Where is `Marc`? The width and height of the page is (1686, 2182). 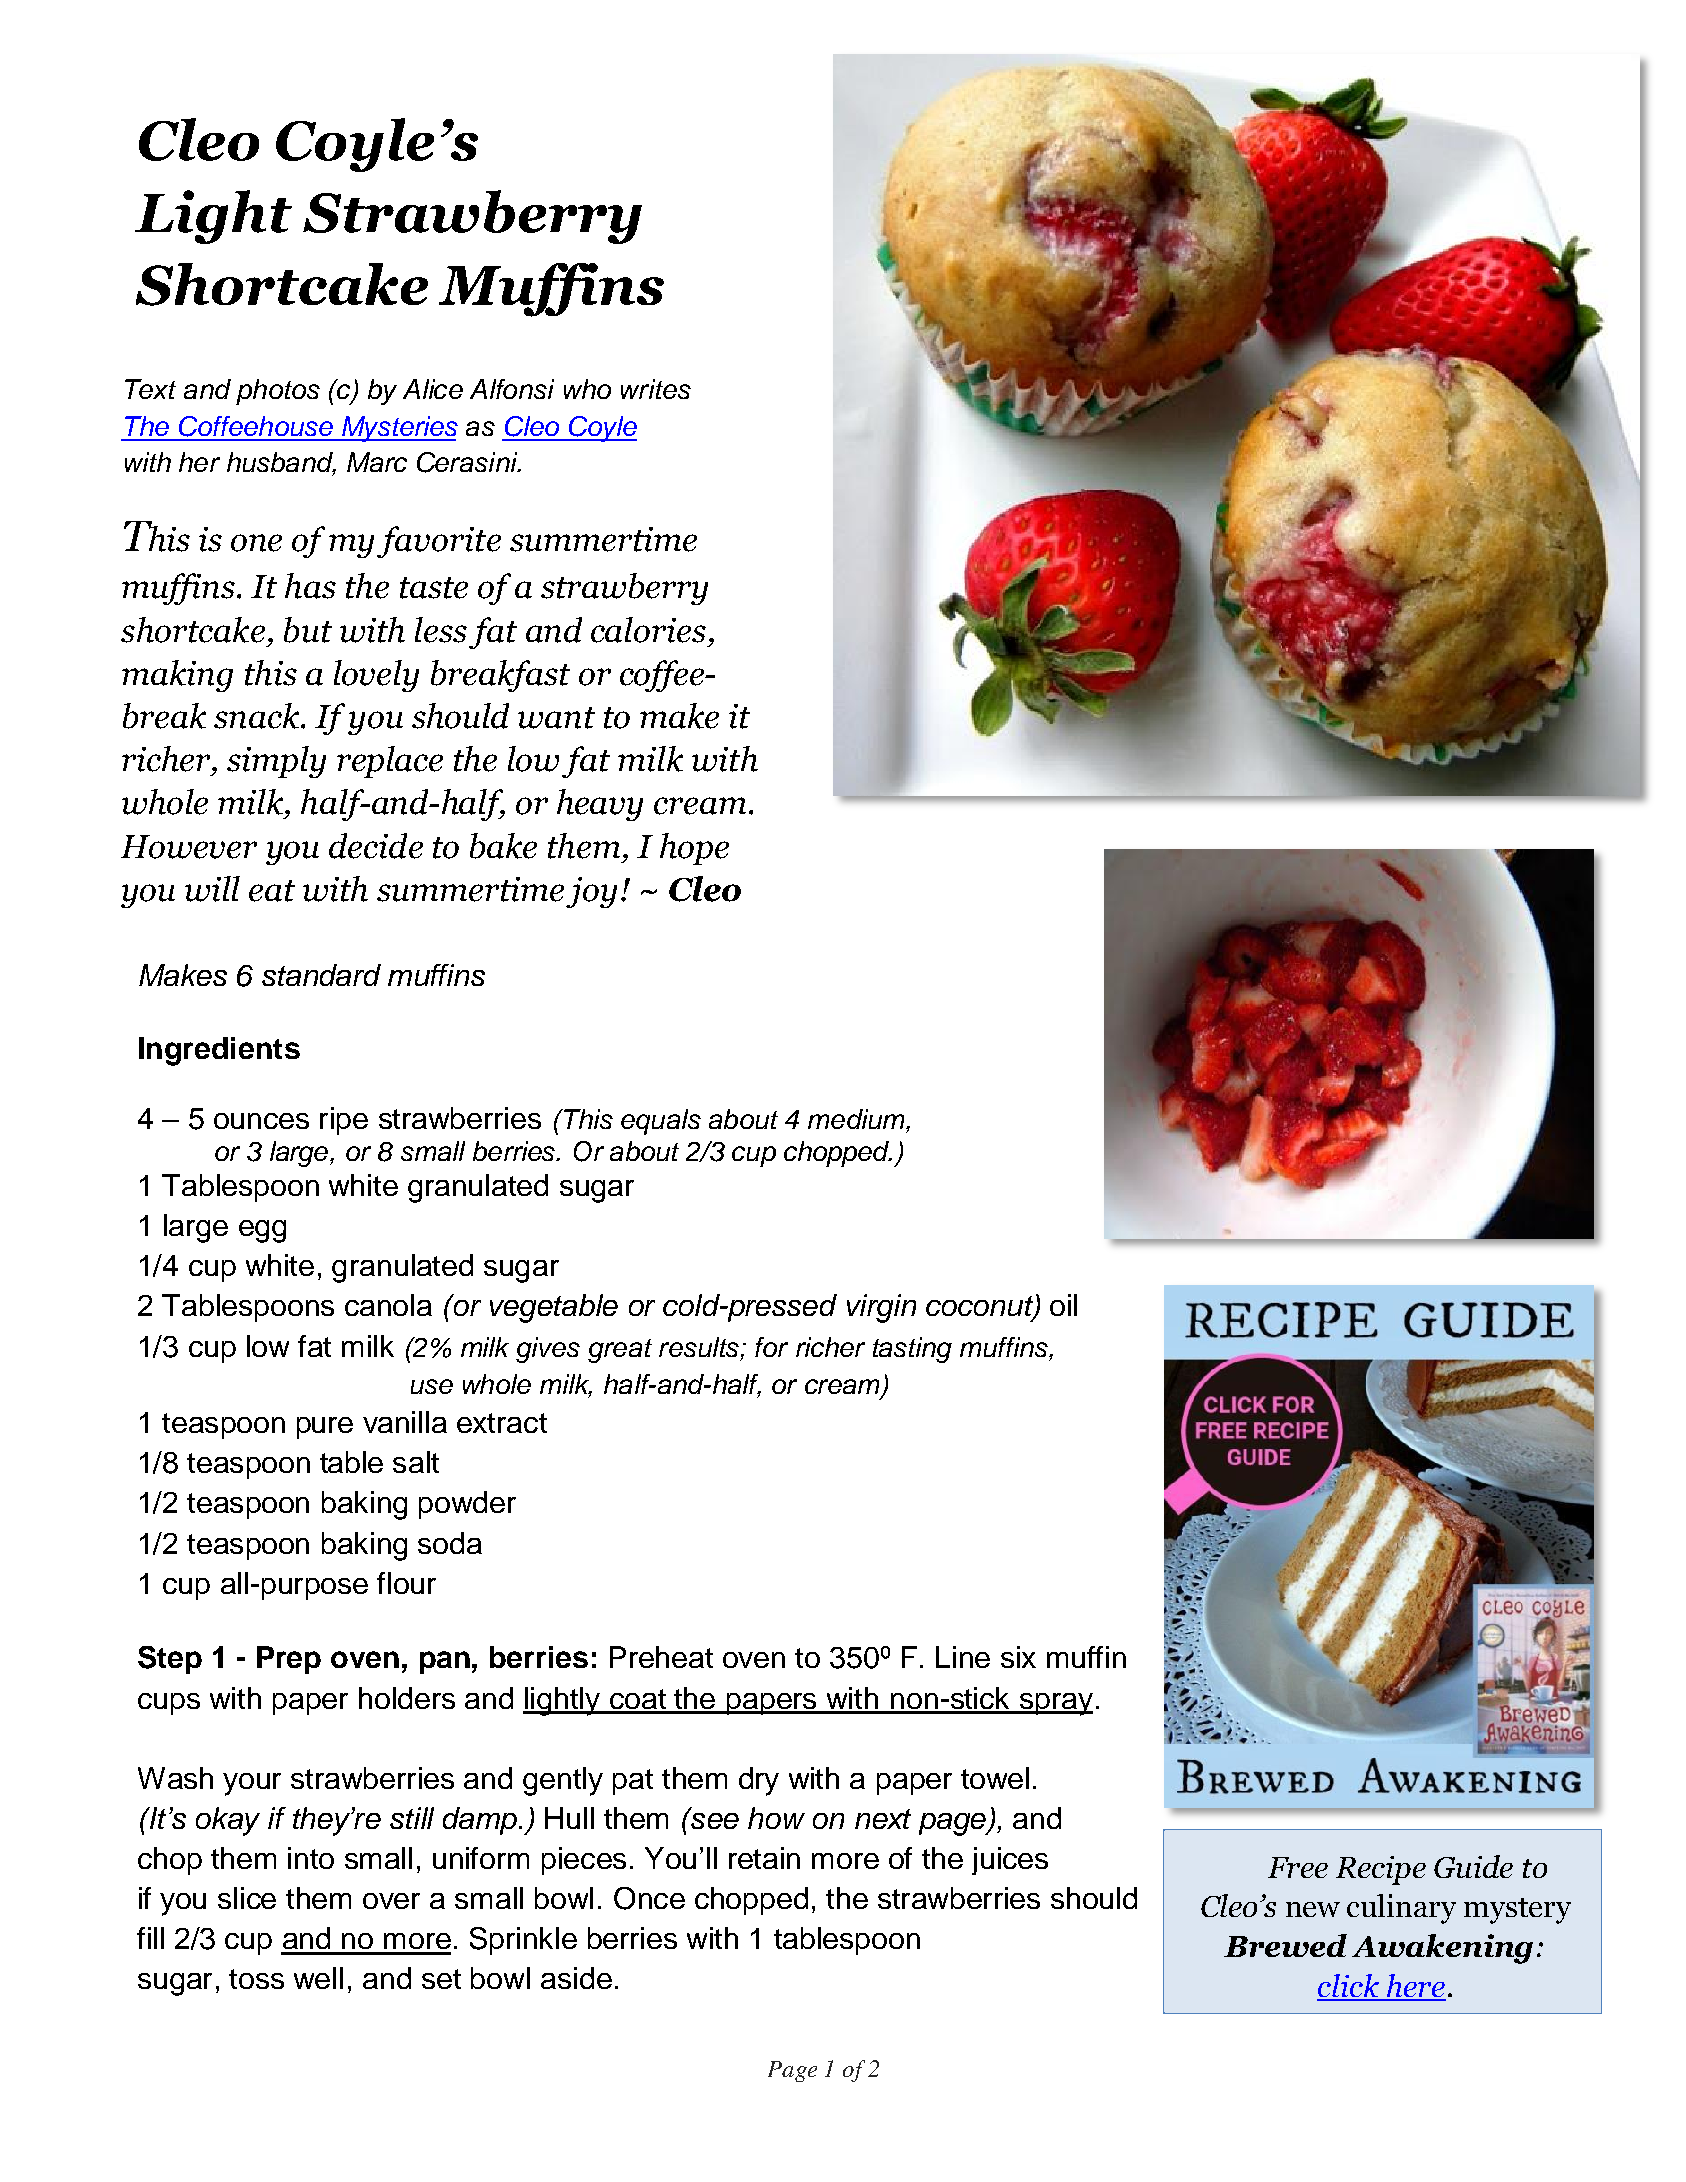 Marc is located at coordinates (377, 462).
